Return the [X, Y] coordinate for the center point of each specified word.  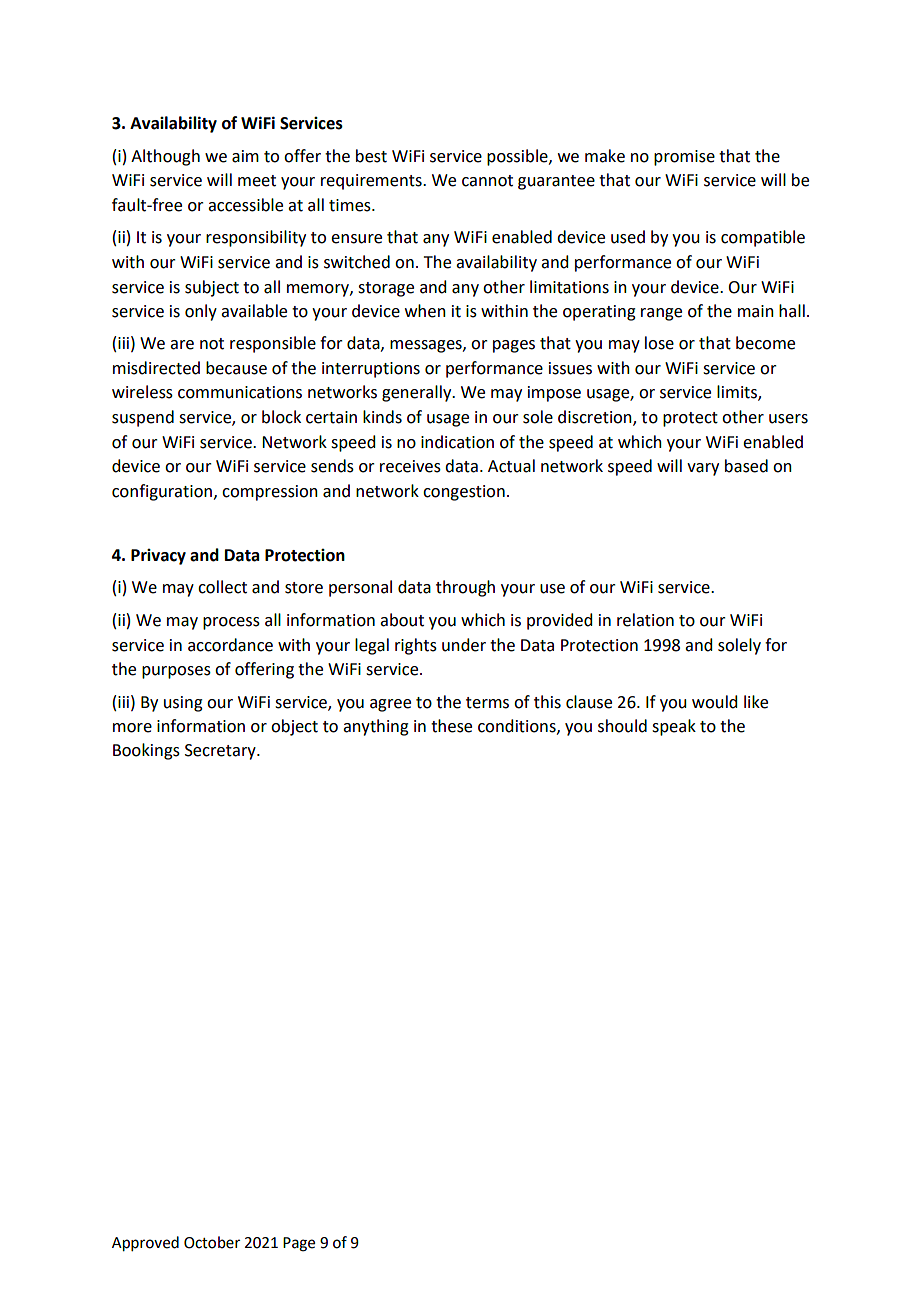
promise [684, 158]
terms [487, 703]
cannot [487, 181]
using [183, 704]
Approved [145, 1244]
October [212, 1242]
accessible [245, 205]
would [714, 702]
